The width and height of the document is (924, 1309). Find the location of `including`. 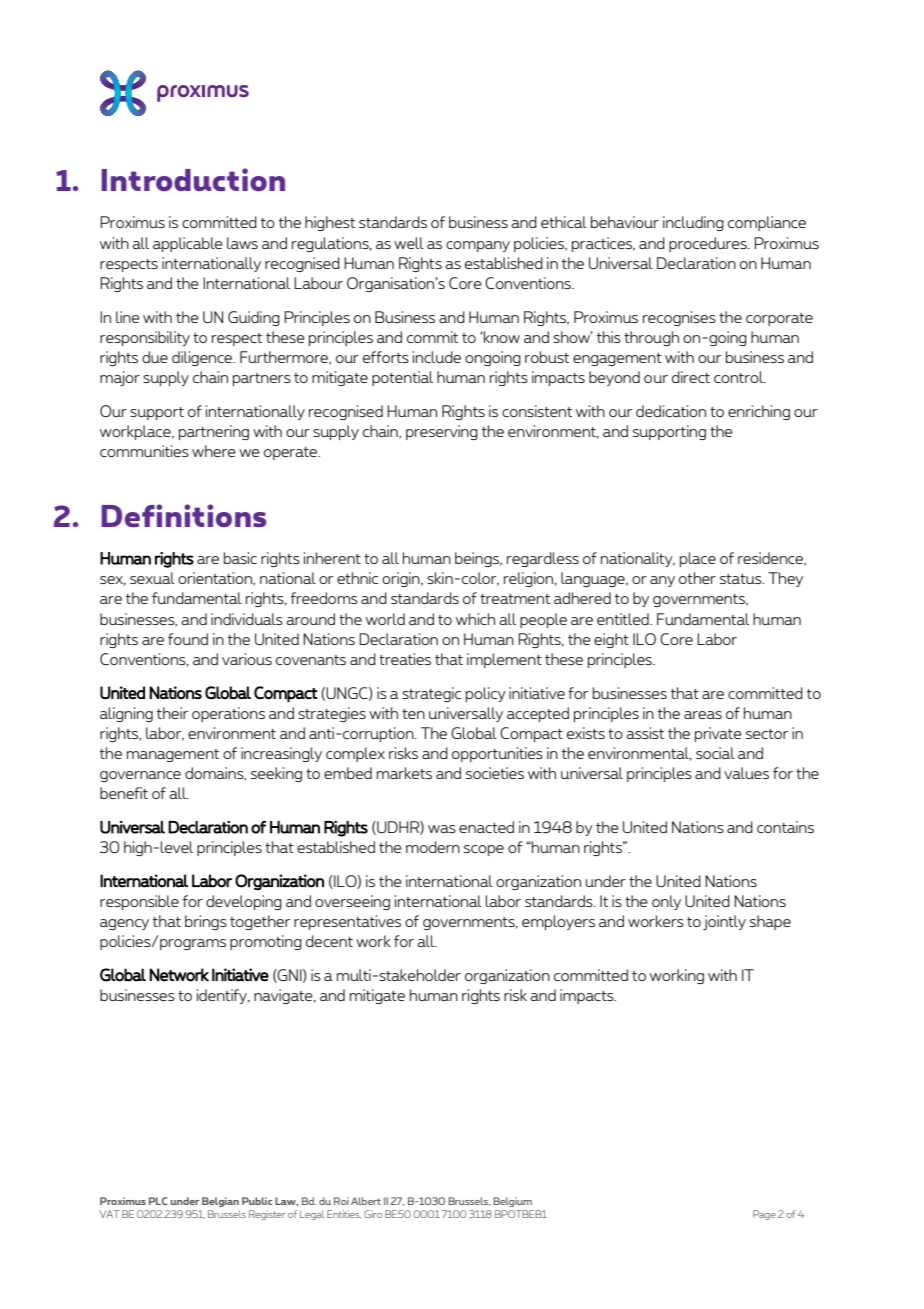

including is located at coordinates (693, 223).
